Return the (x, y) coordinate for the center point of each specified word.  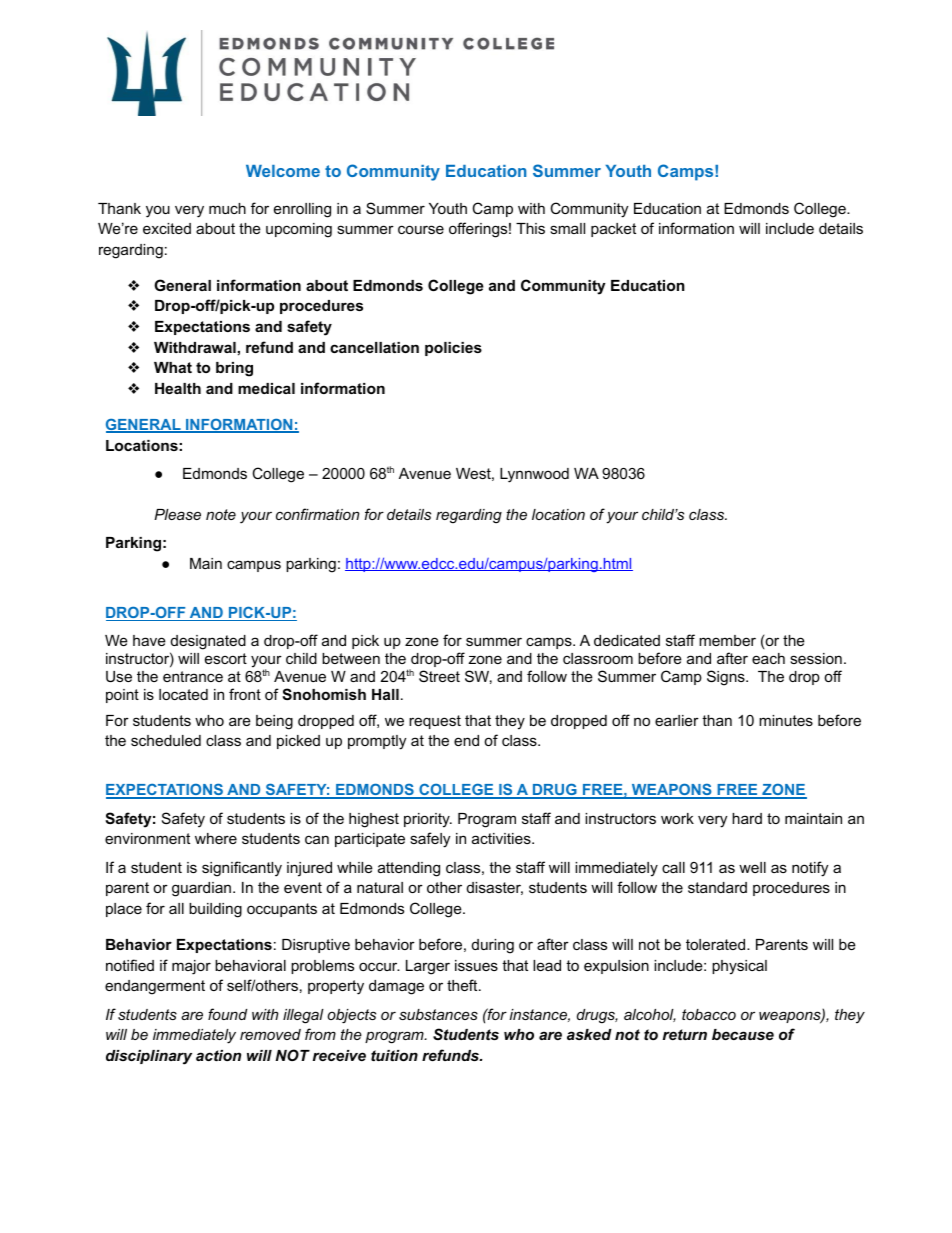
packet (613, 230)
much (227, 208)
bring (234, 369)
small (567, 228)
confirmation (317, 514)
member (727, 640)
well (752, 867)
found (227, 1014)
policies (453, 349)
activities (502, 838)
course (421, 229)
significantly (242, 869)
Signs (727, 678)
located (183, 694)
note (221, 514)
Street (439, 676)
